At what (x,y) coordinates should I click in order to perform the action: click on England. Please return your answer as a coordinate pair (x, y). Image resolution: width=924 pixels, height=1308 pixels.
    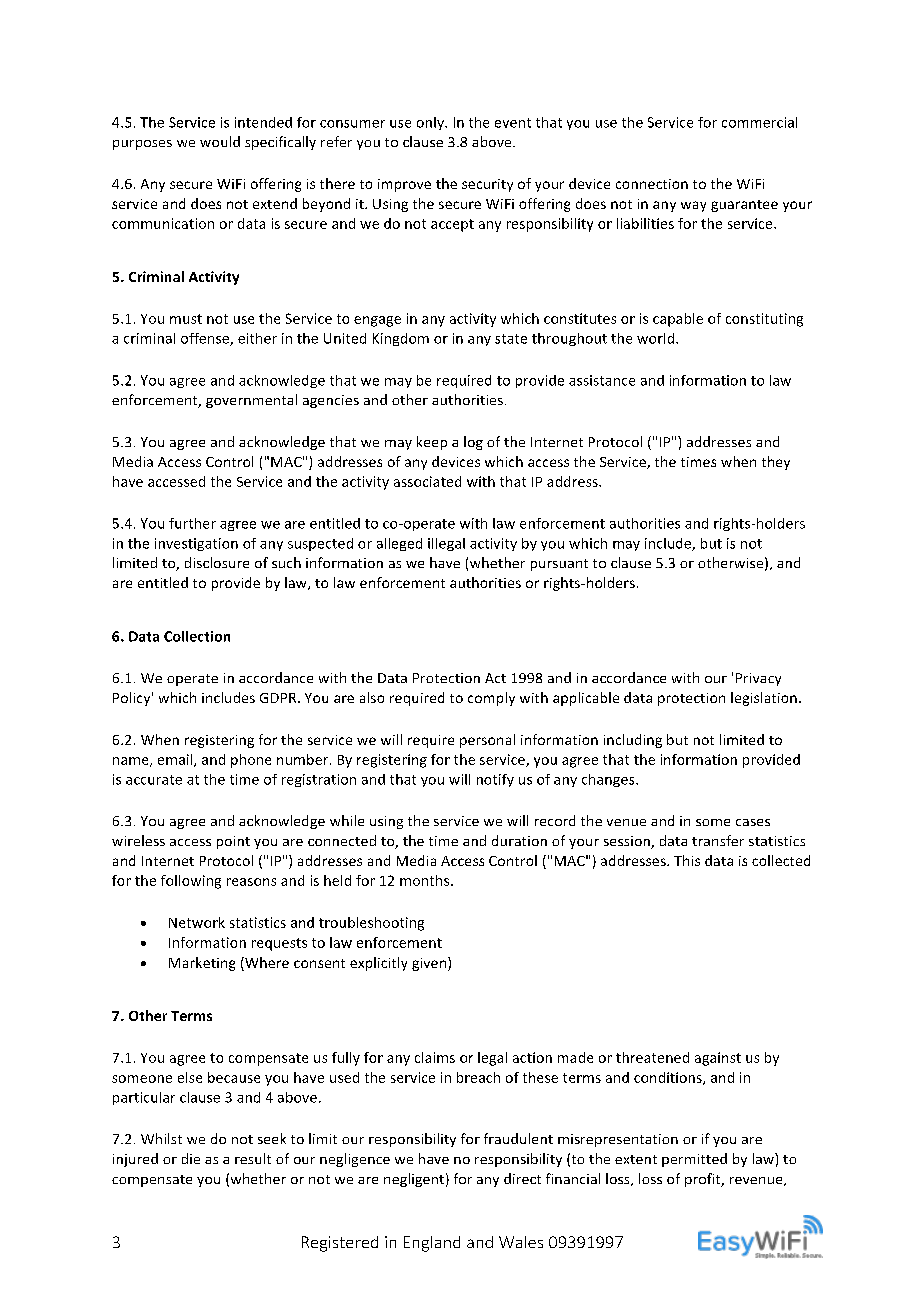
    Looking at the image, I should click on (432, 1244).
